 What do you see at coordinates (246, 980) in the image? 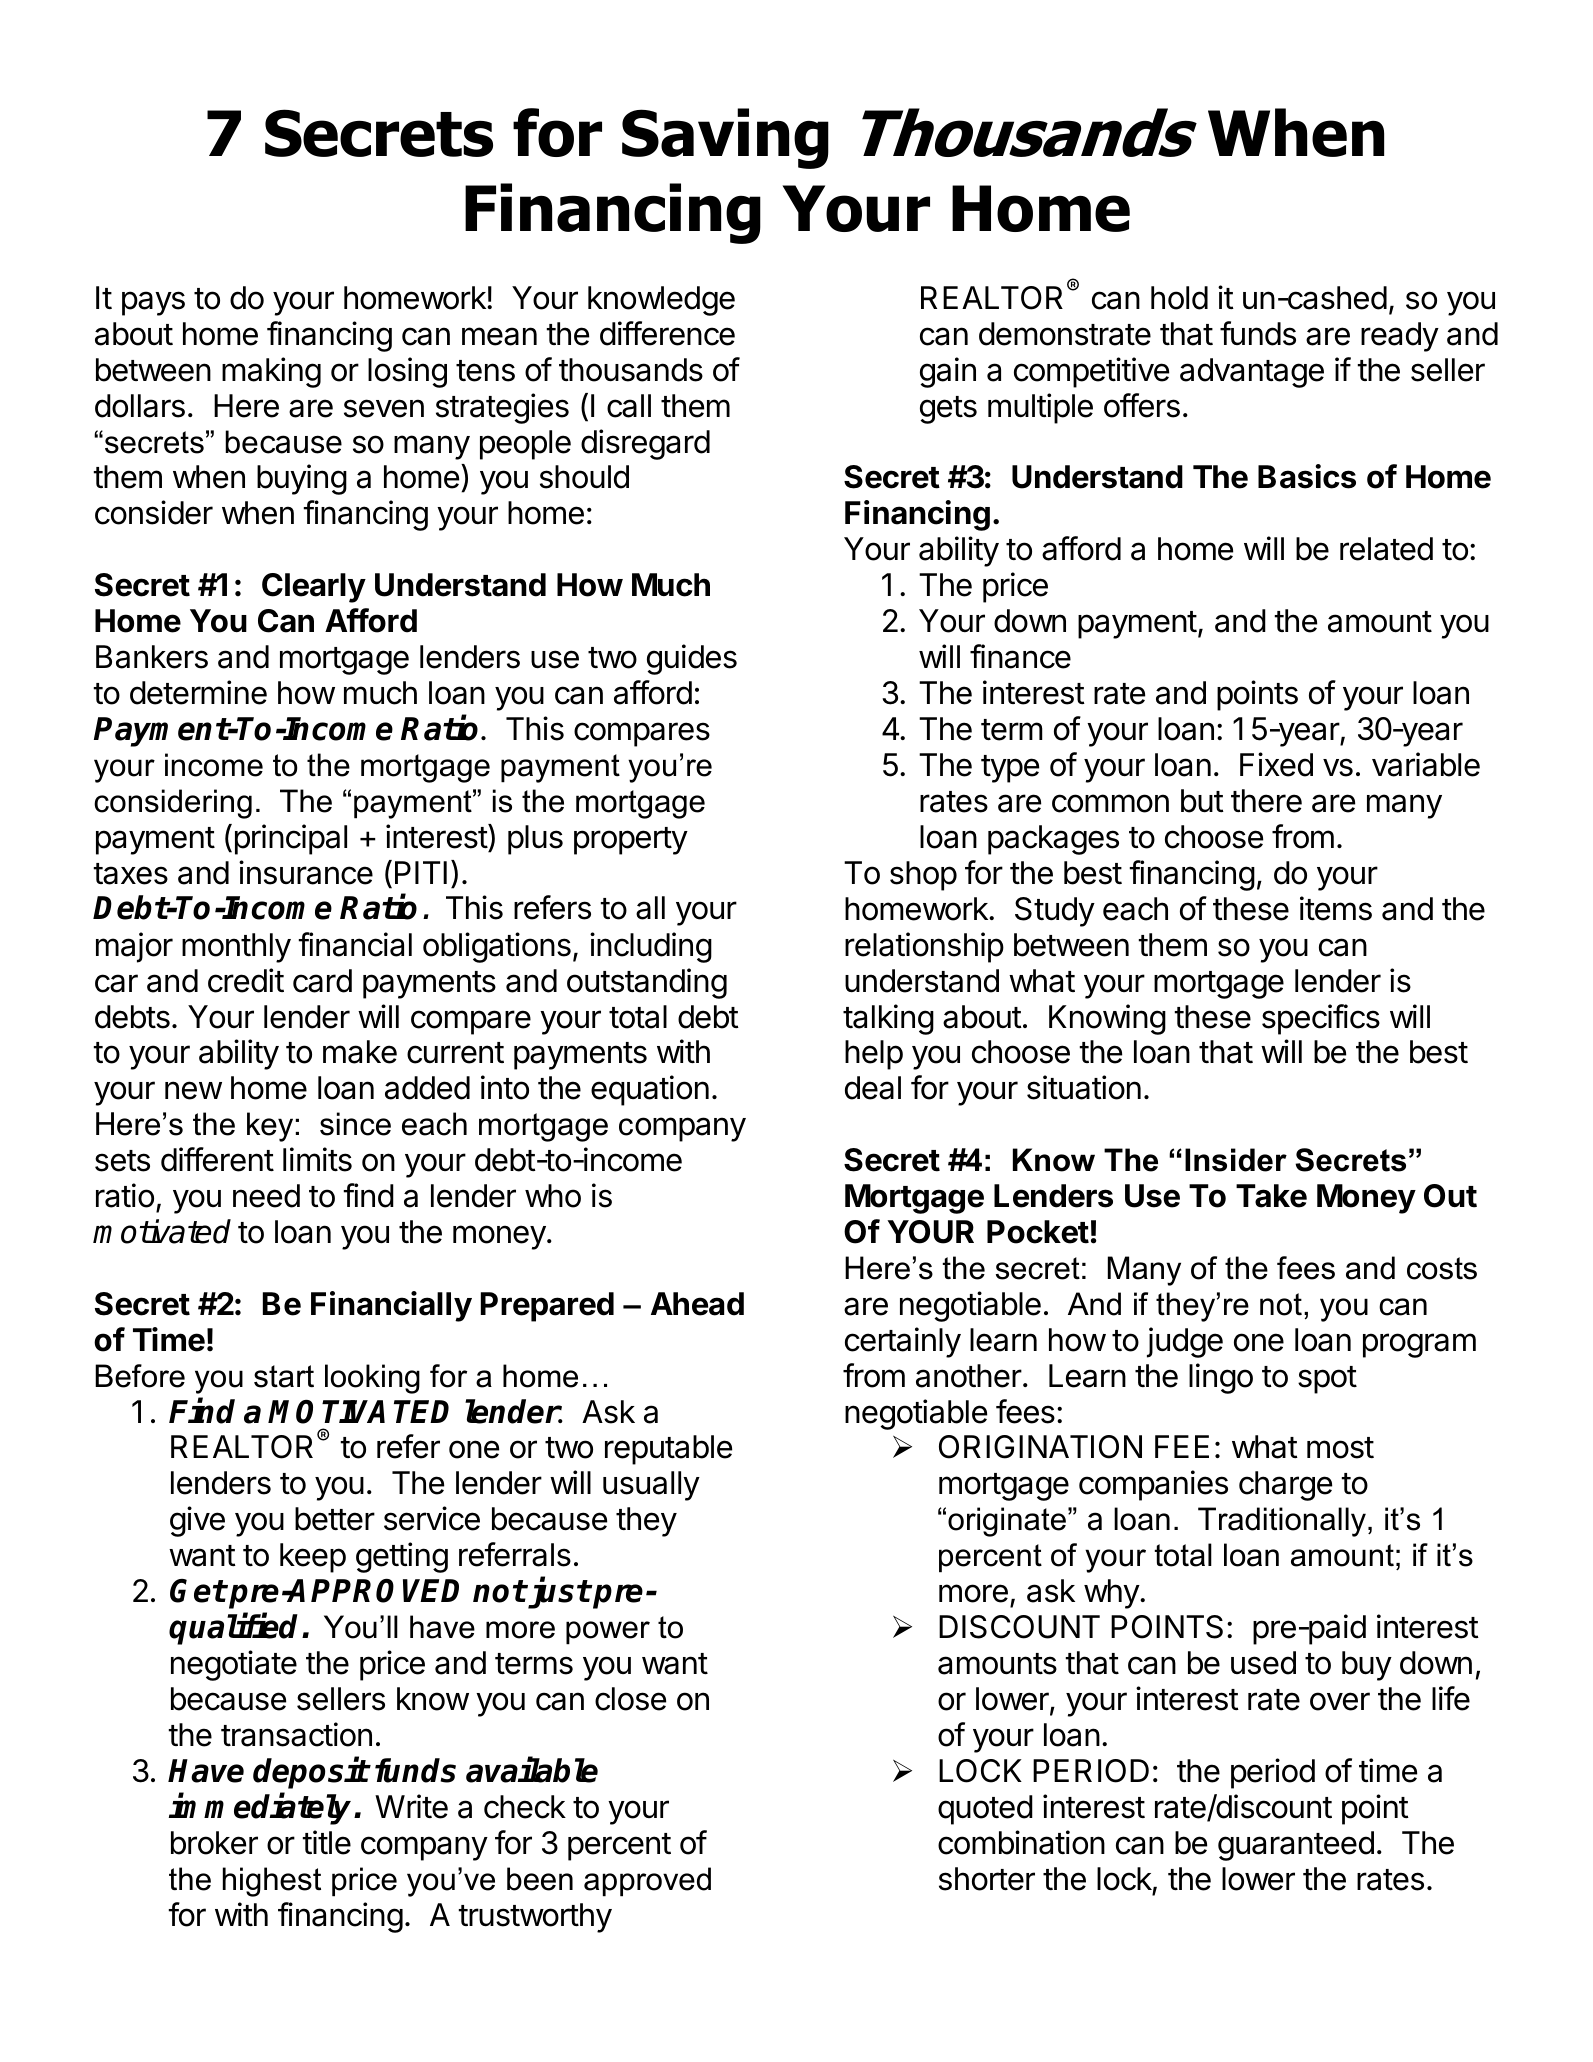
I see `credit` at bounding box center [246, 980].
